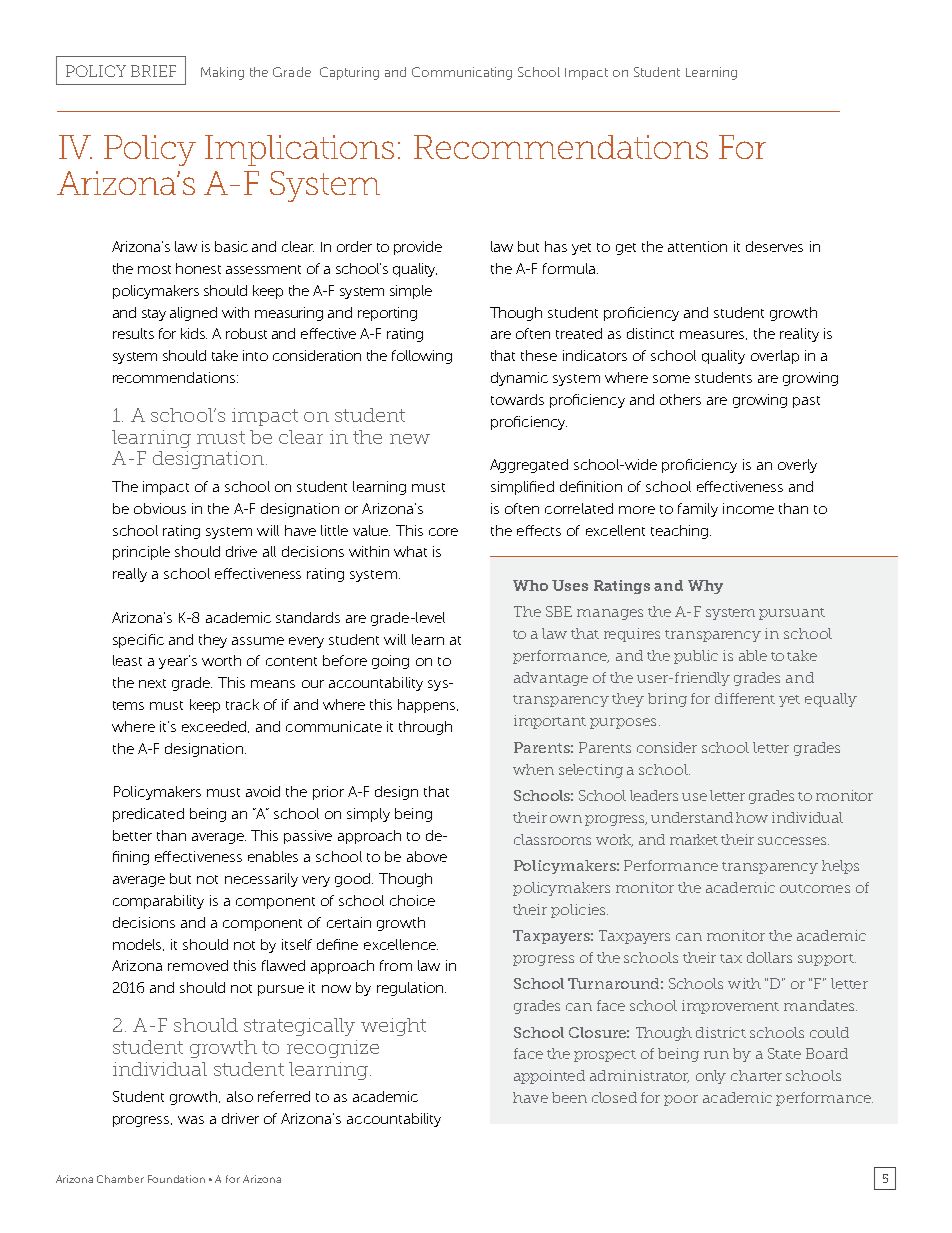 The width and height of the screenshot is (952, 1233). Describe the element at coordinates (222, 73) in the screenshot. I see `Making` at that location.
